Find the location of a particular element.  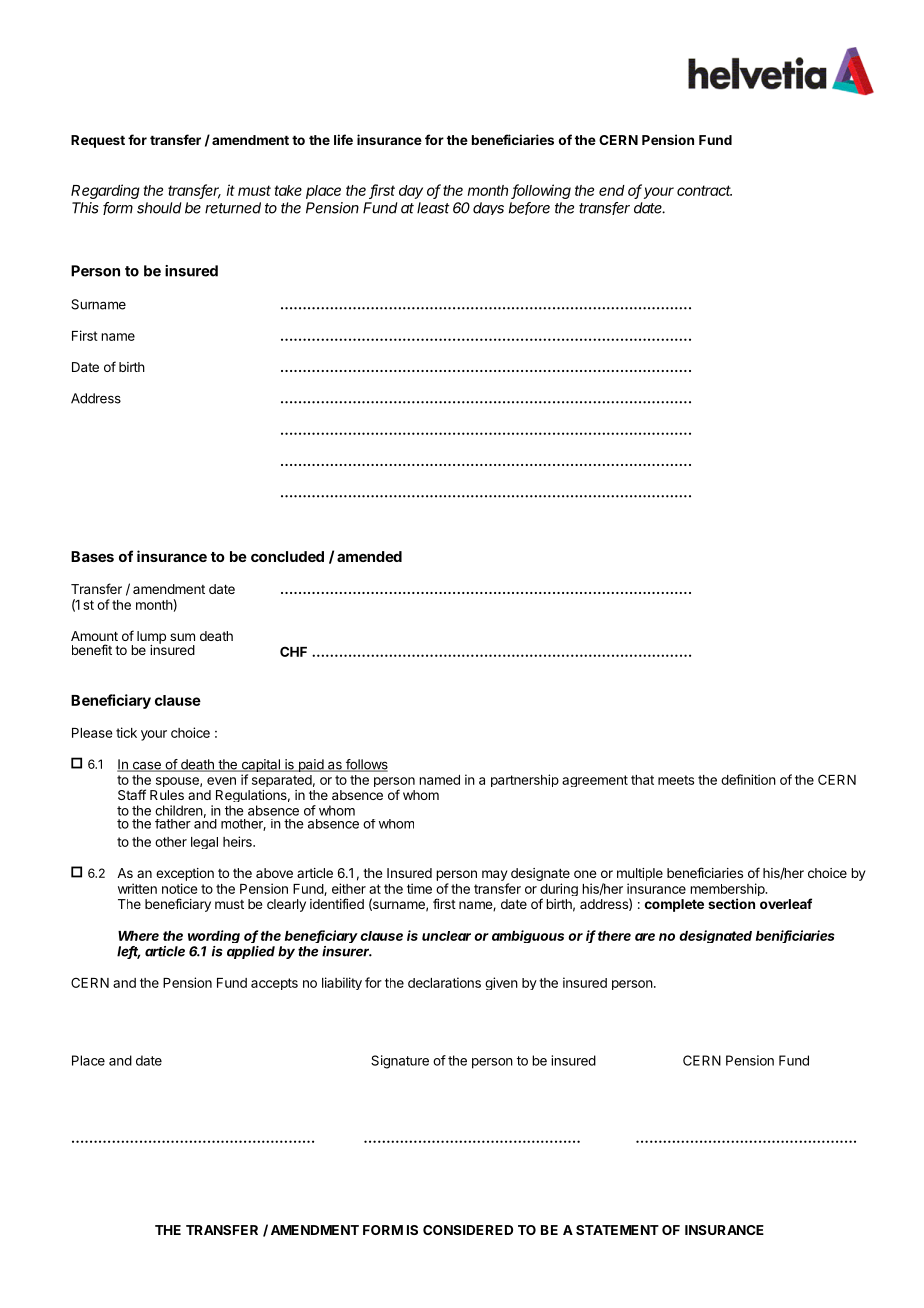

lump is located at coordinates (151, 638).
